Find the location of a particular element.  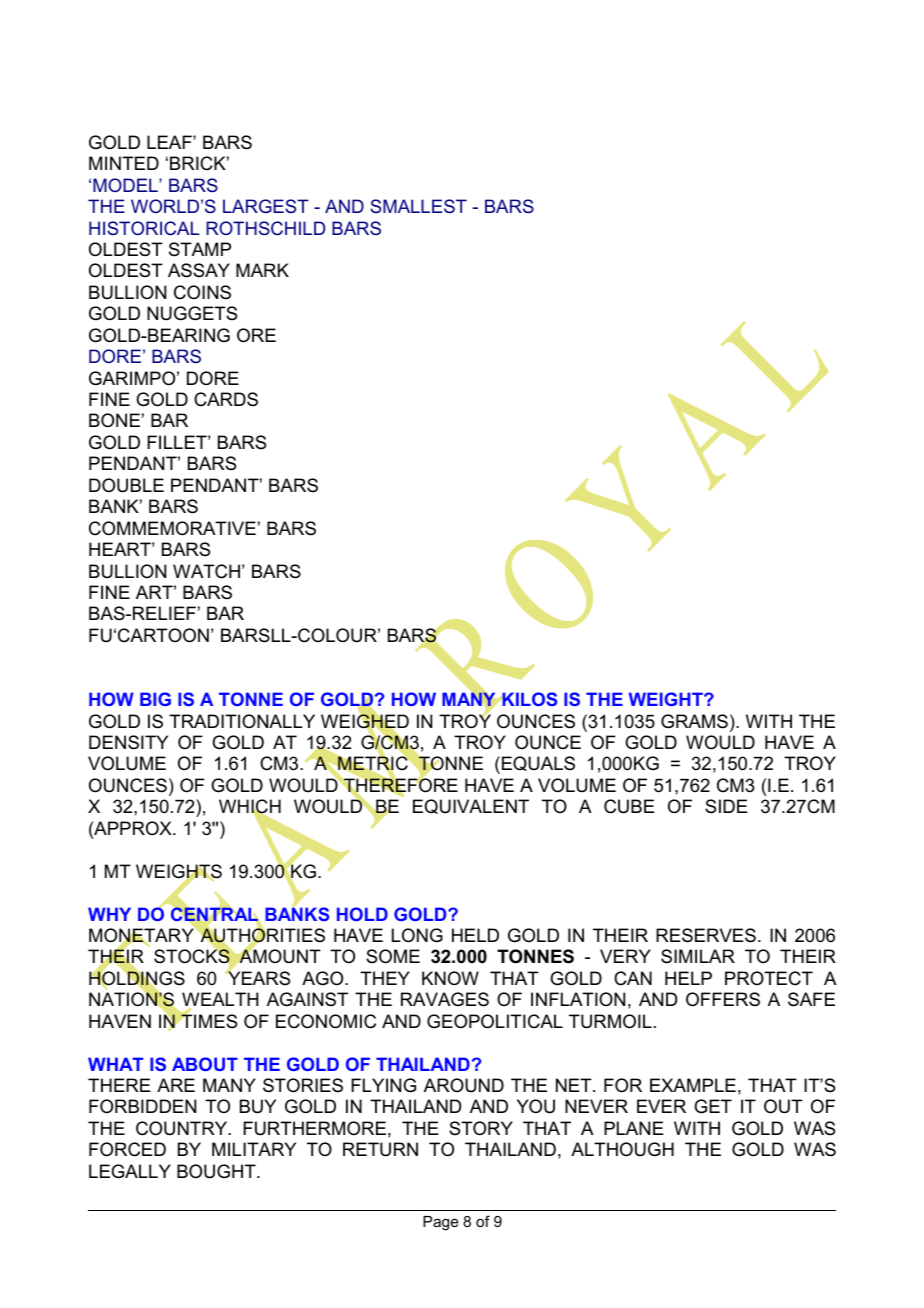

CARDS is located at coordinates (226, 399).
